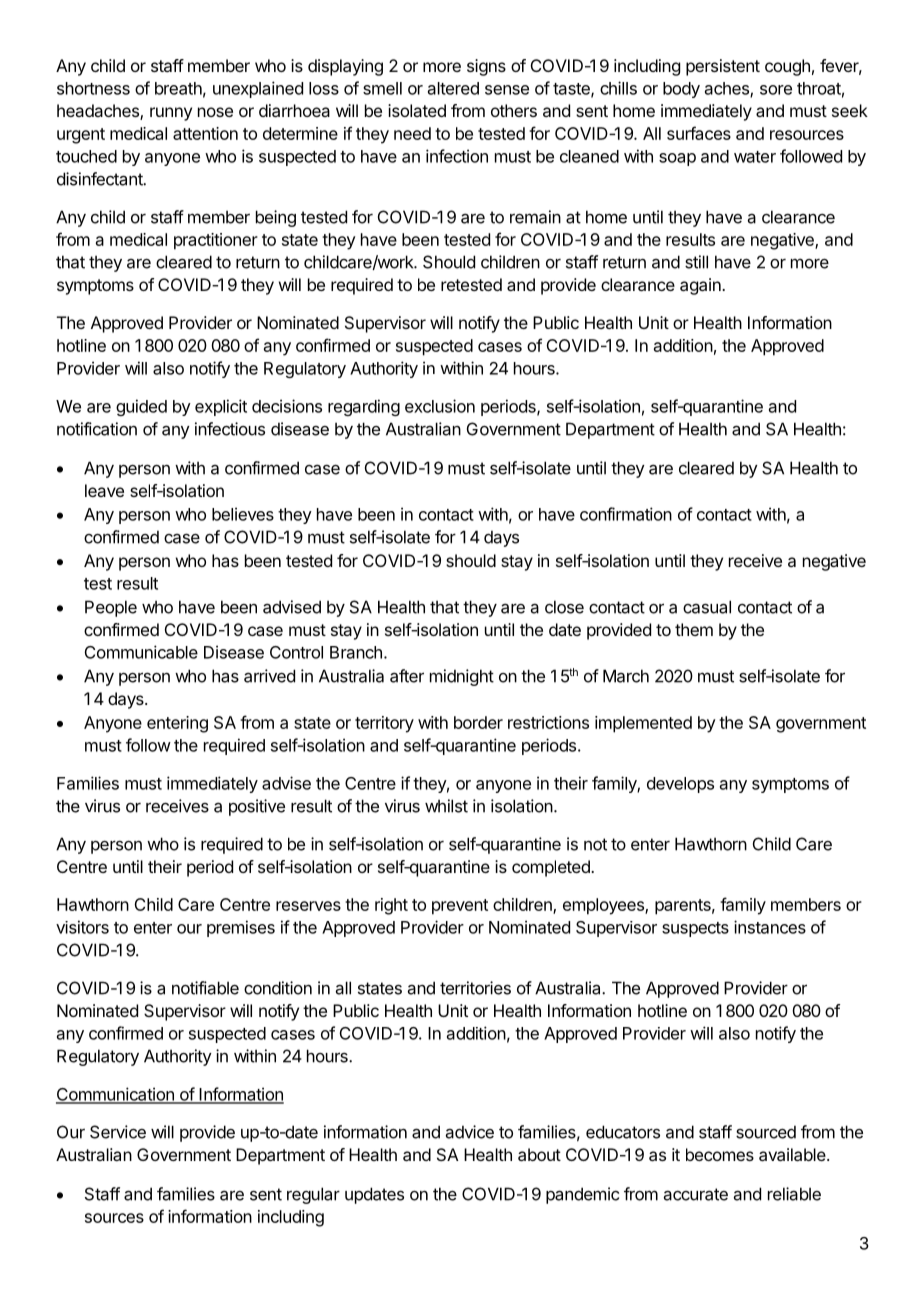 This document has width=924, height=1308. I want to click on advice, so click(470, 1132).
